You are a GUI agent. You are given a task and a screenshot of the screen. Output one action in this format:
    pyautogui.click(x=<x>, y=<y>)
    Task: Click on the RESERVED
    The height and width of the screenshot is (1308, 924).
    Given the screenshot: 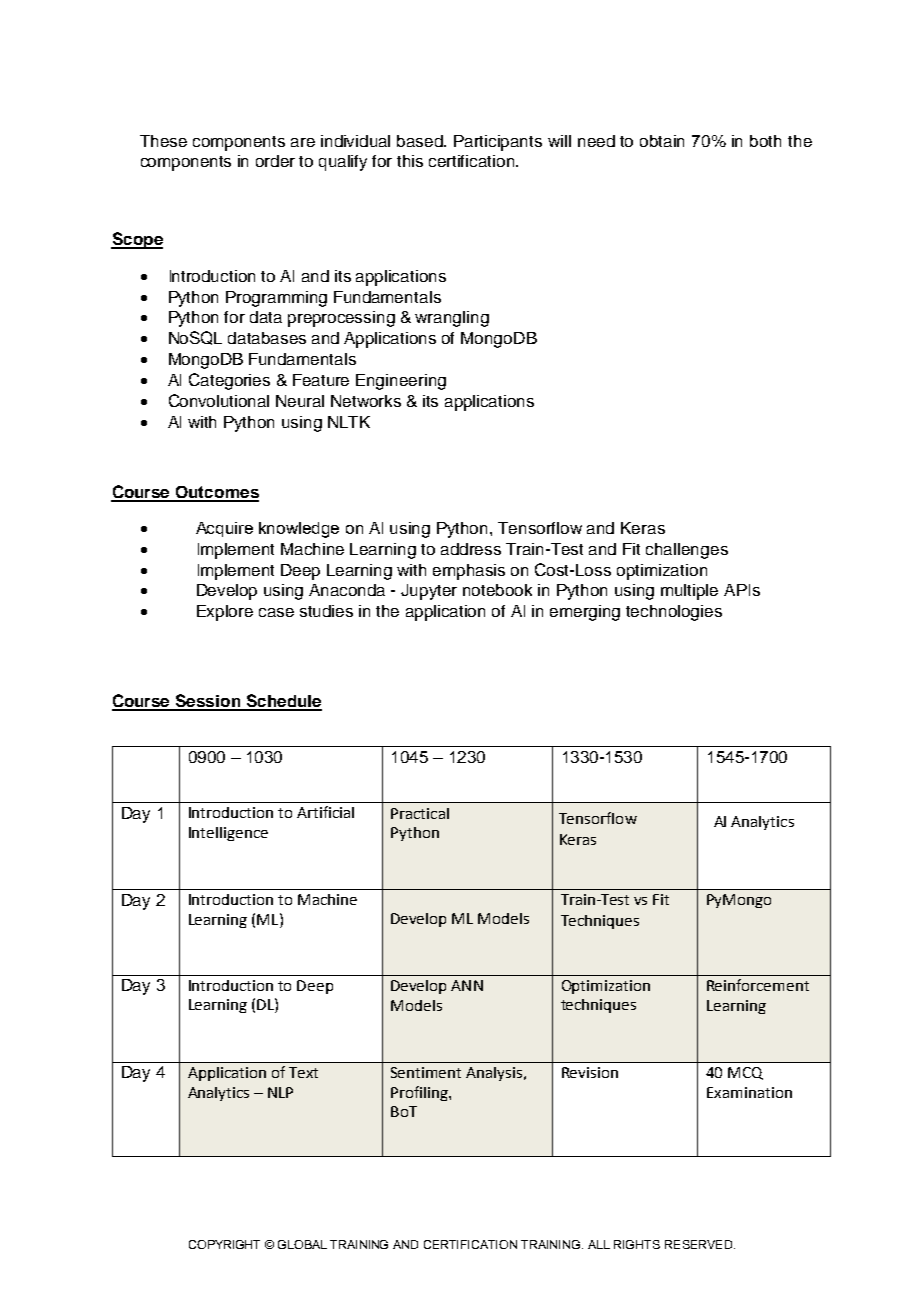 What is the action you would take?
    pyautogui.click(x=700, y=1244)
